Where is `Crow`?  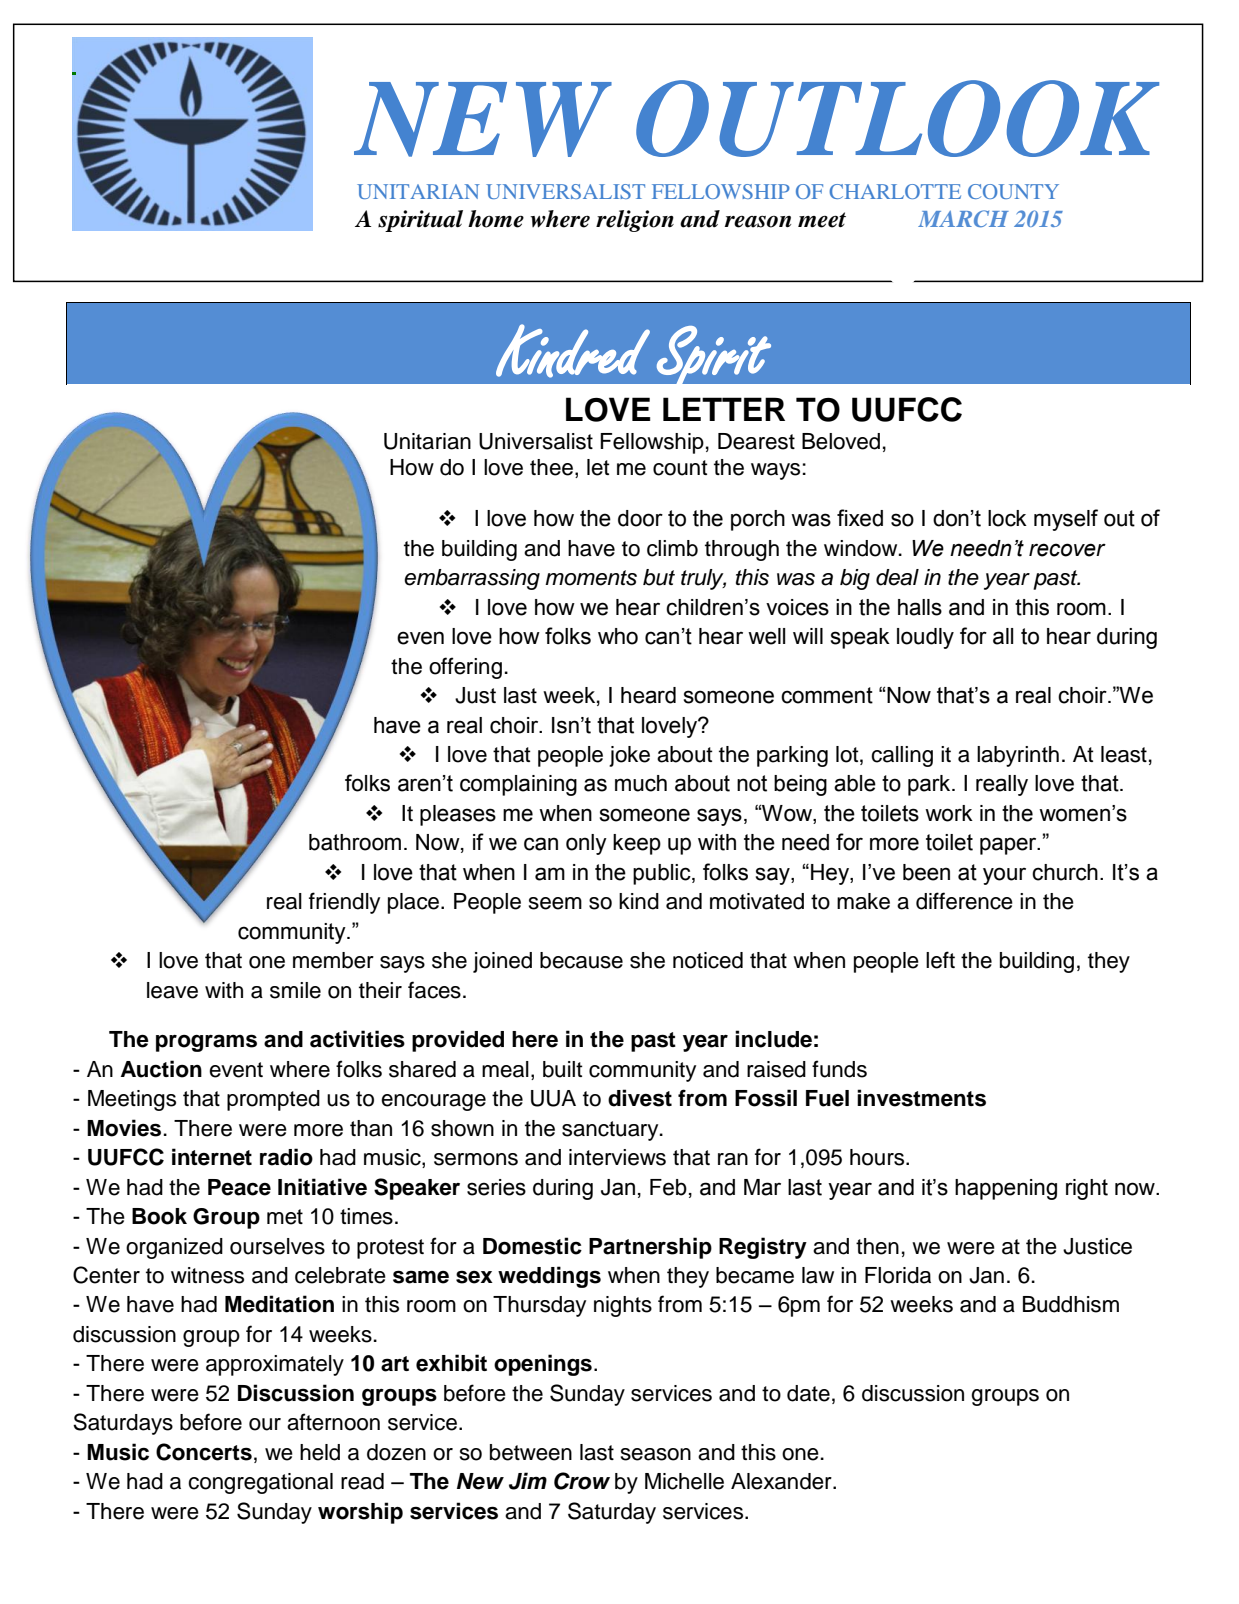 Crow is located at coordinates (582, 1481).
